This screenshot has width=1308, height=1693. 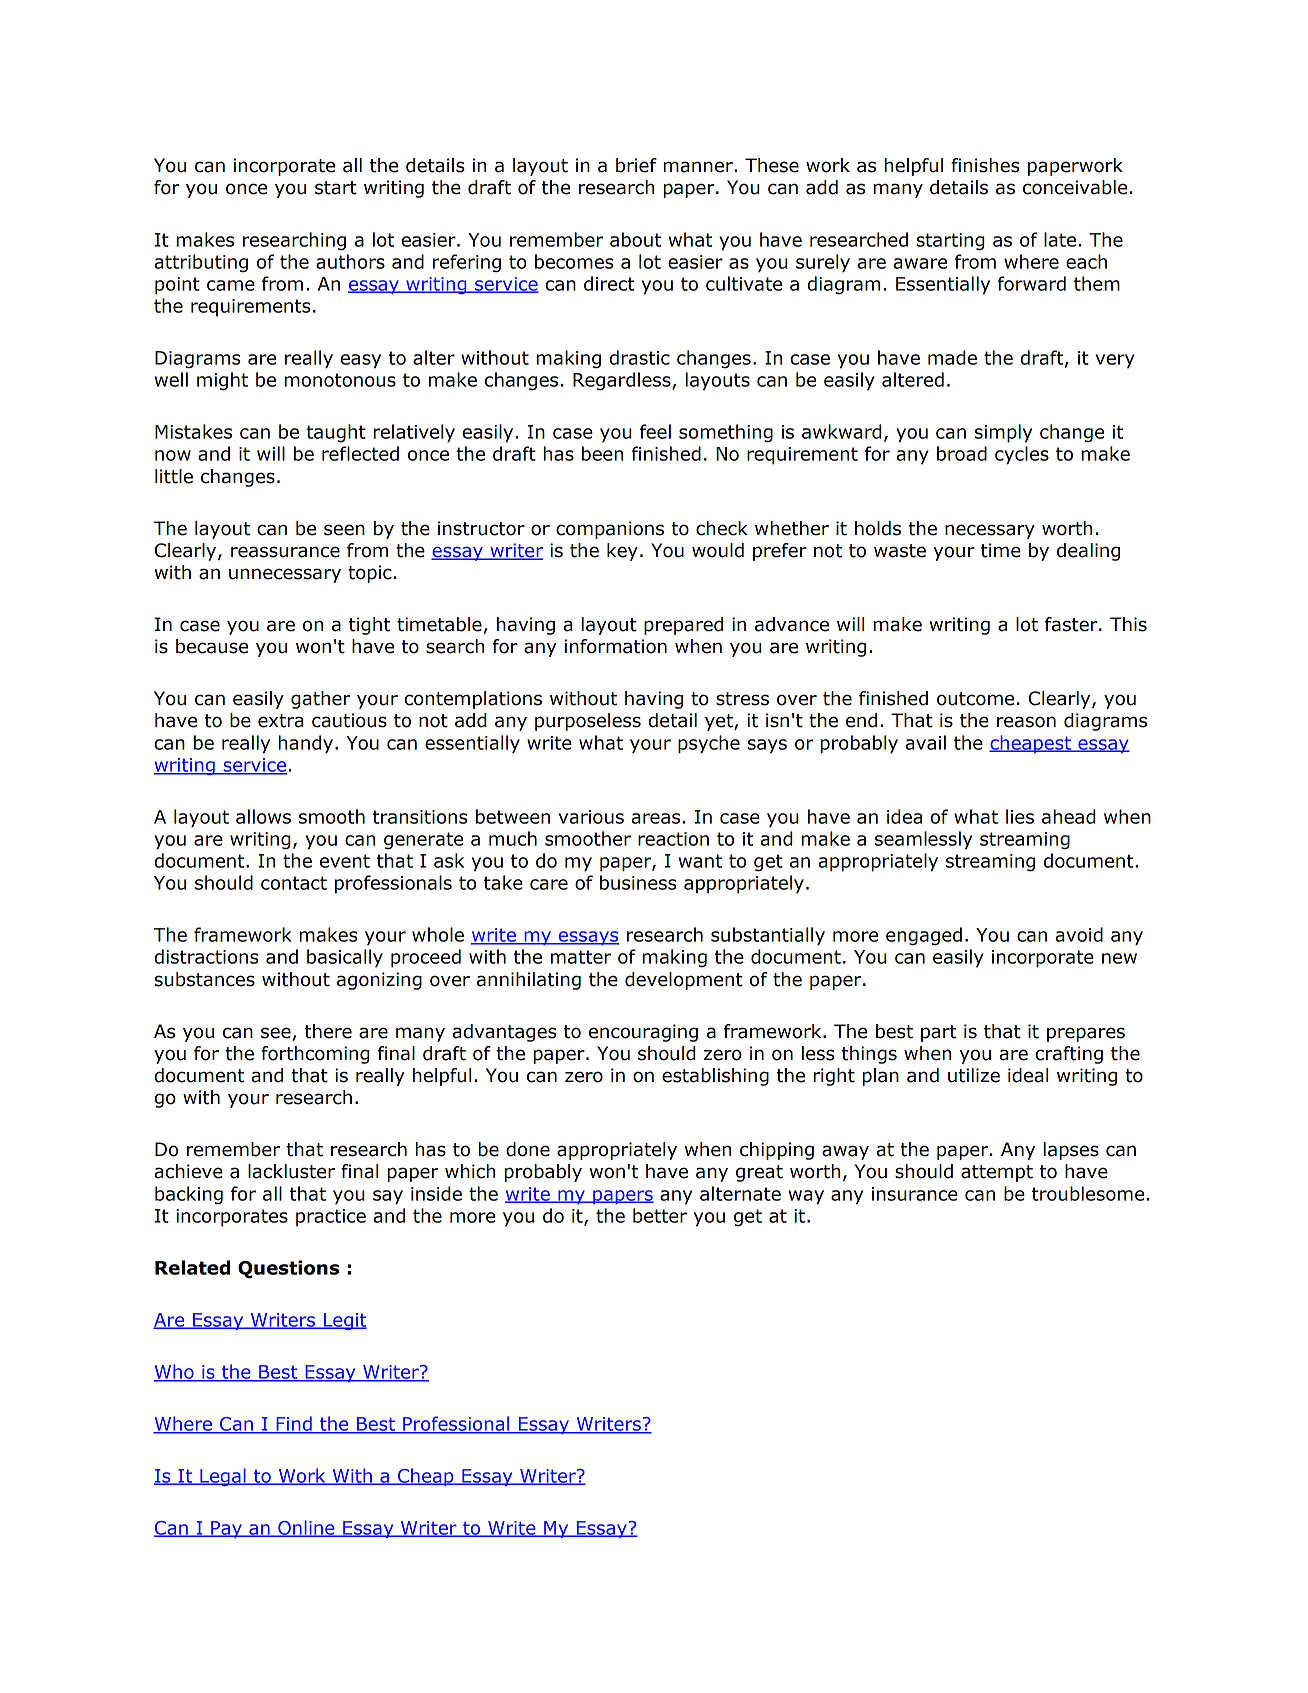 What do you see at coordinates (1088, 552) in the screenshot?
I see `dealing` at bounding box center [1088, 552].
